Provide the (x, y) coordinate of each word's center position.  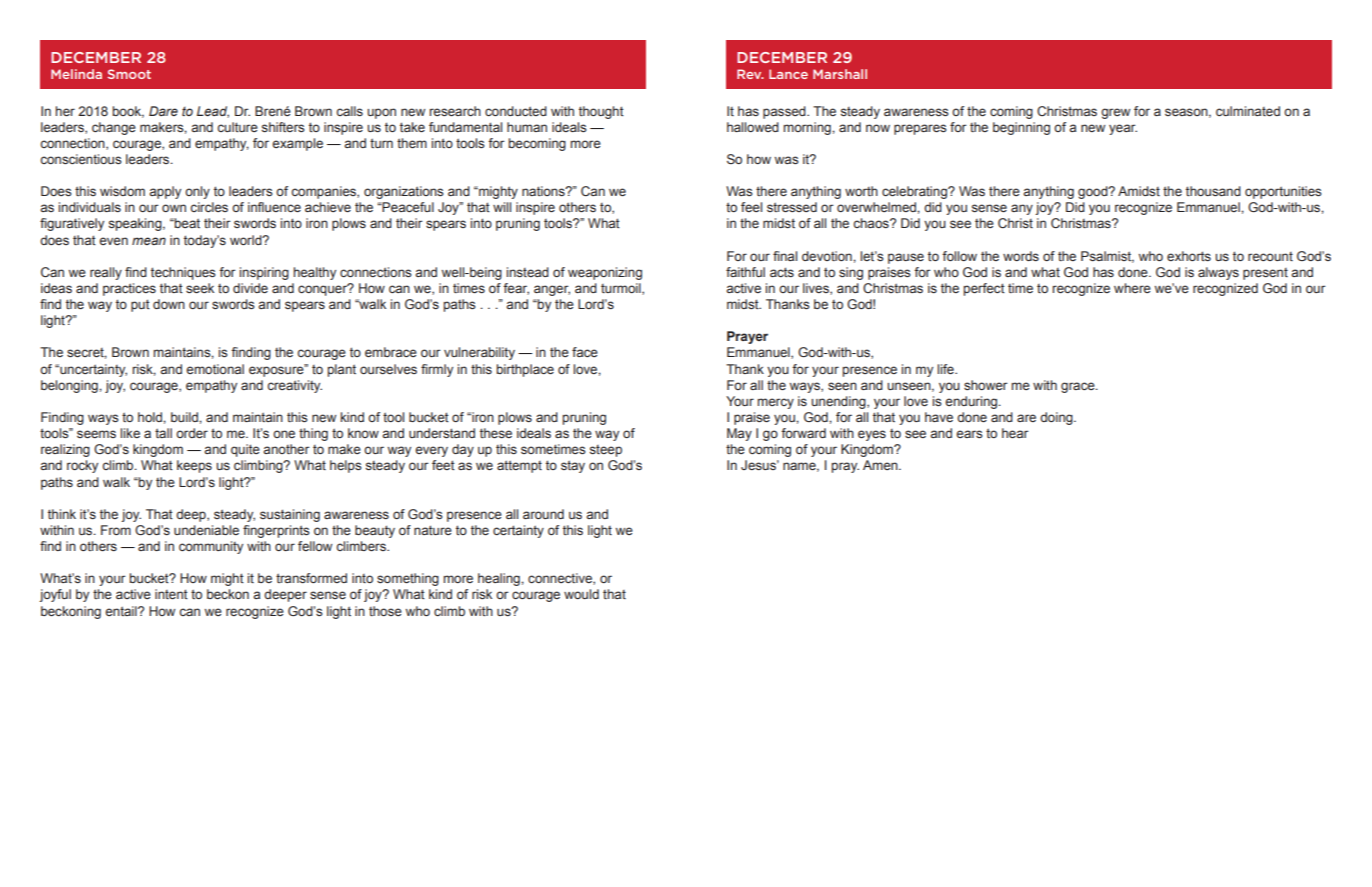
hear (1015, 433)
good (1094, 192)
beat (186, 223)
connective (561, 579)
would (581, 594)
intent (171, 594)
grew (1115, 113)
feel (751, 207)
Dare (163, 111)
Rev (750, 74)
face (585, 352)
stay (573, 466)
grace (1079, 387)
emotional (215, 369)
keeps (194, 466)
